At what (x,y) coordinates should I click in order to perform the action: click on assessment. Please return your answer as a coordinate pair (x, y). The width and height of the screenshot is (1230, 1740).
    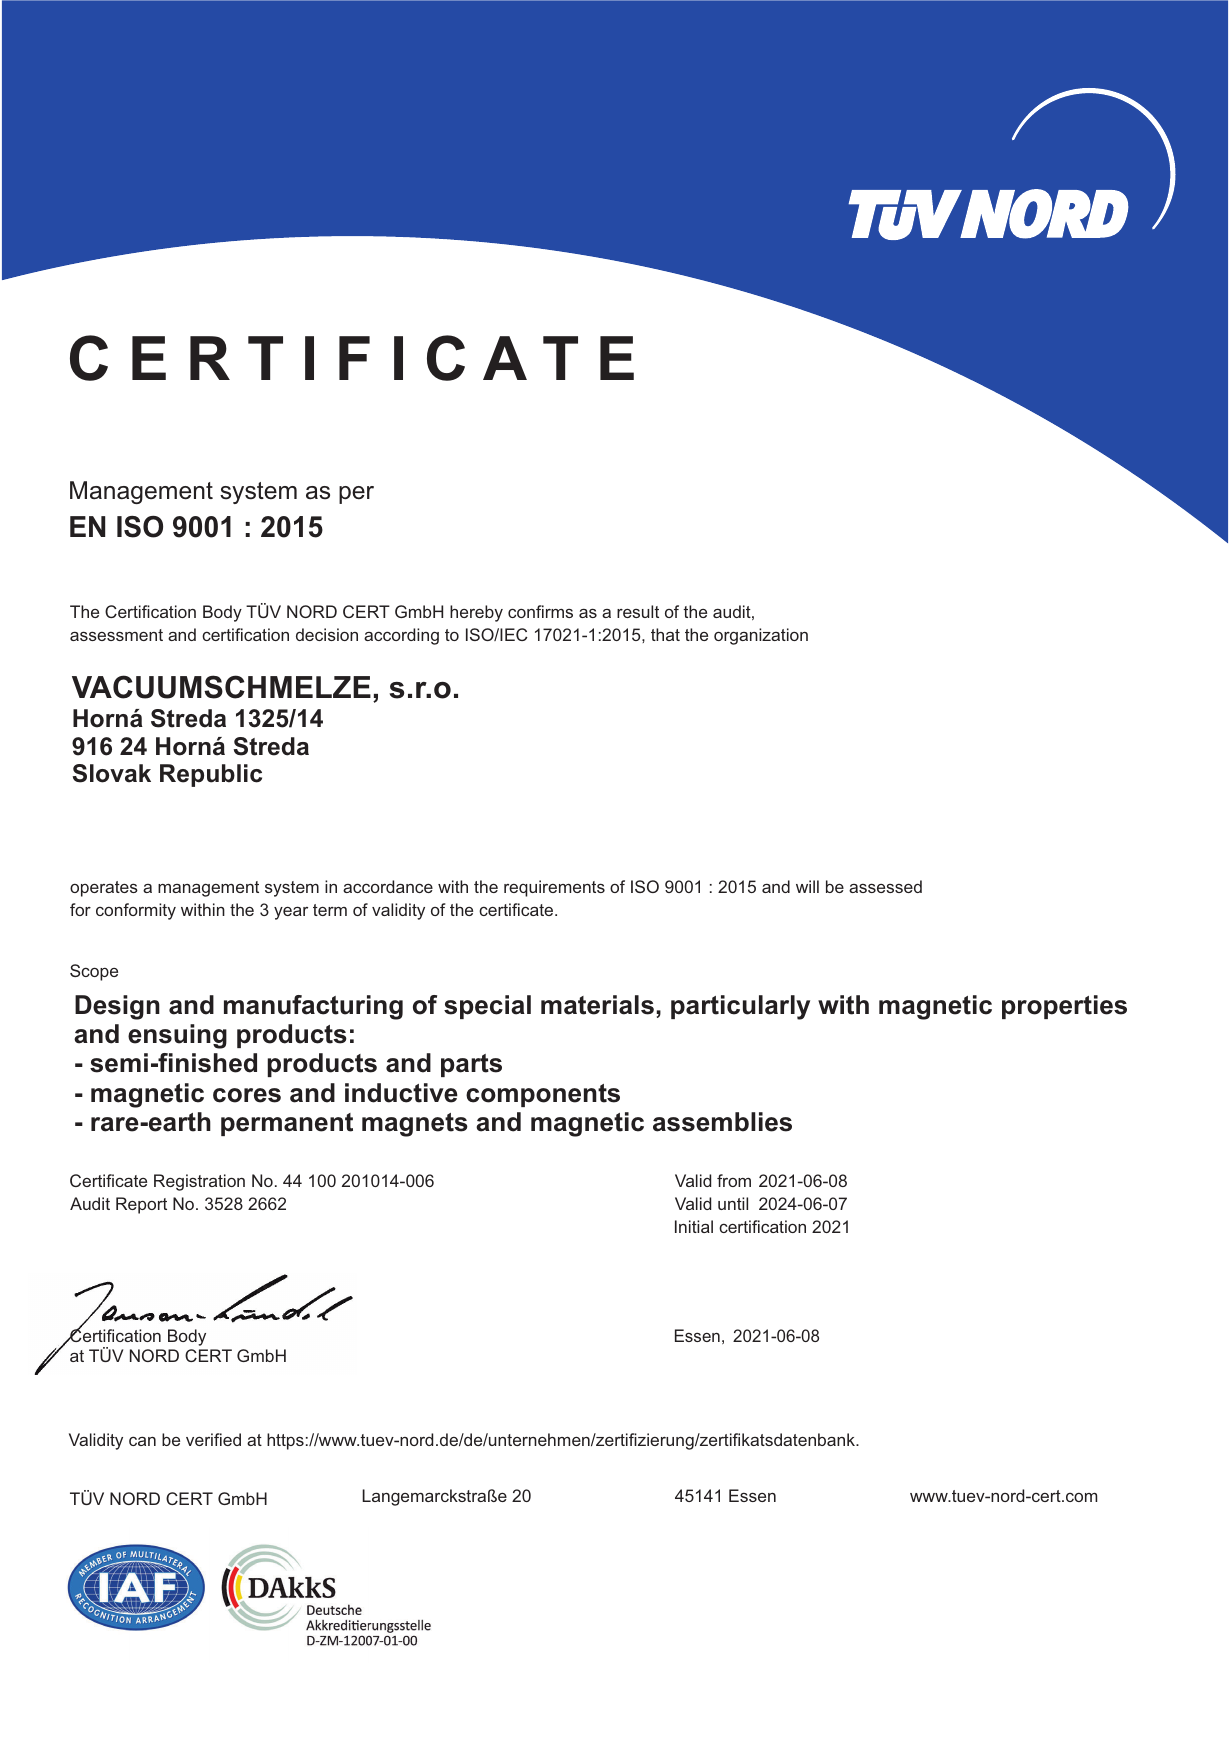
    Looking at the image, I should click on (116, 635).
